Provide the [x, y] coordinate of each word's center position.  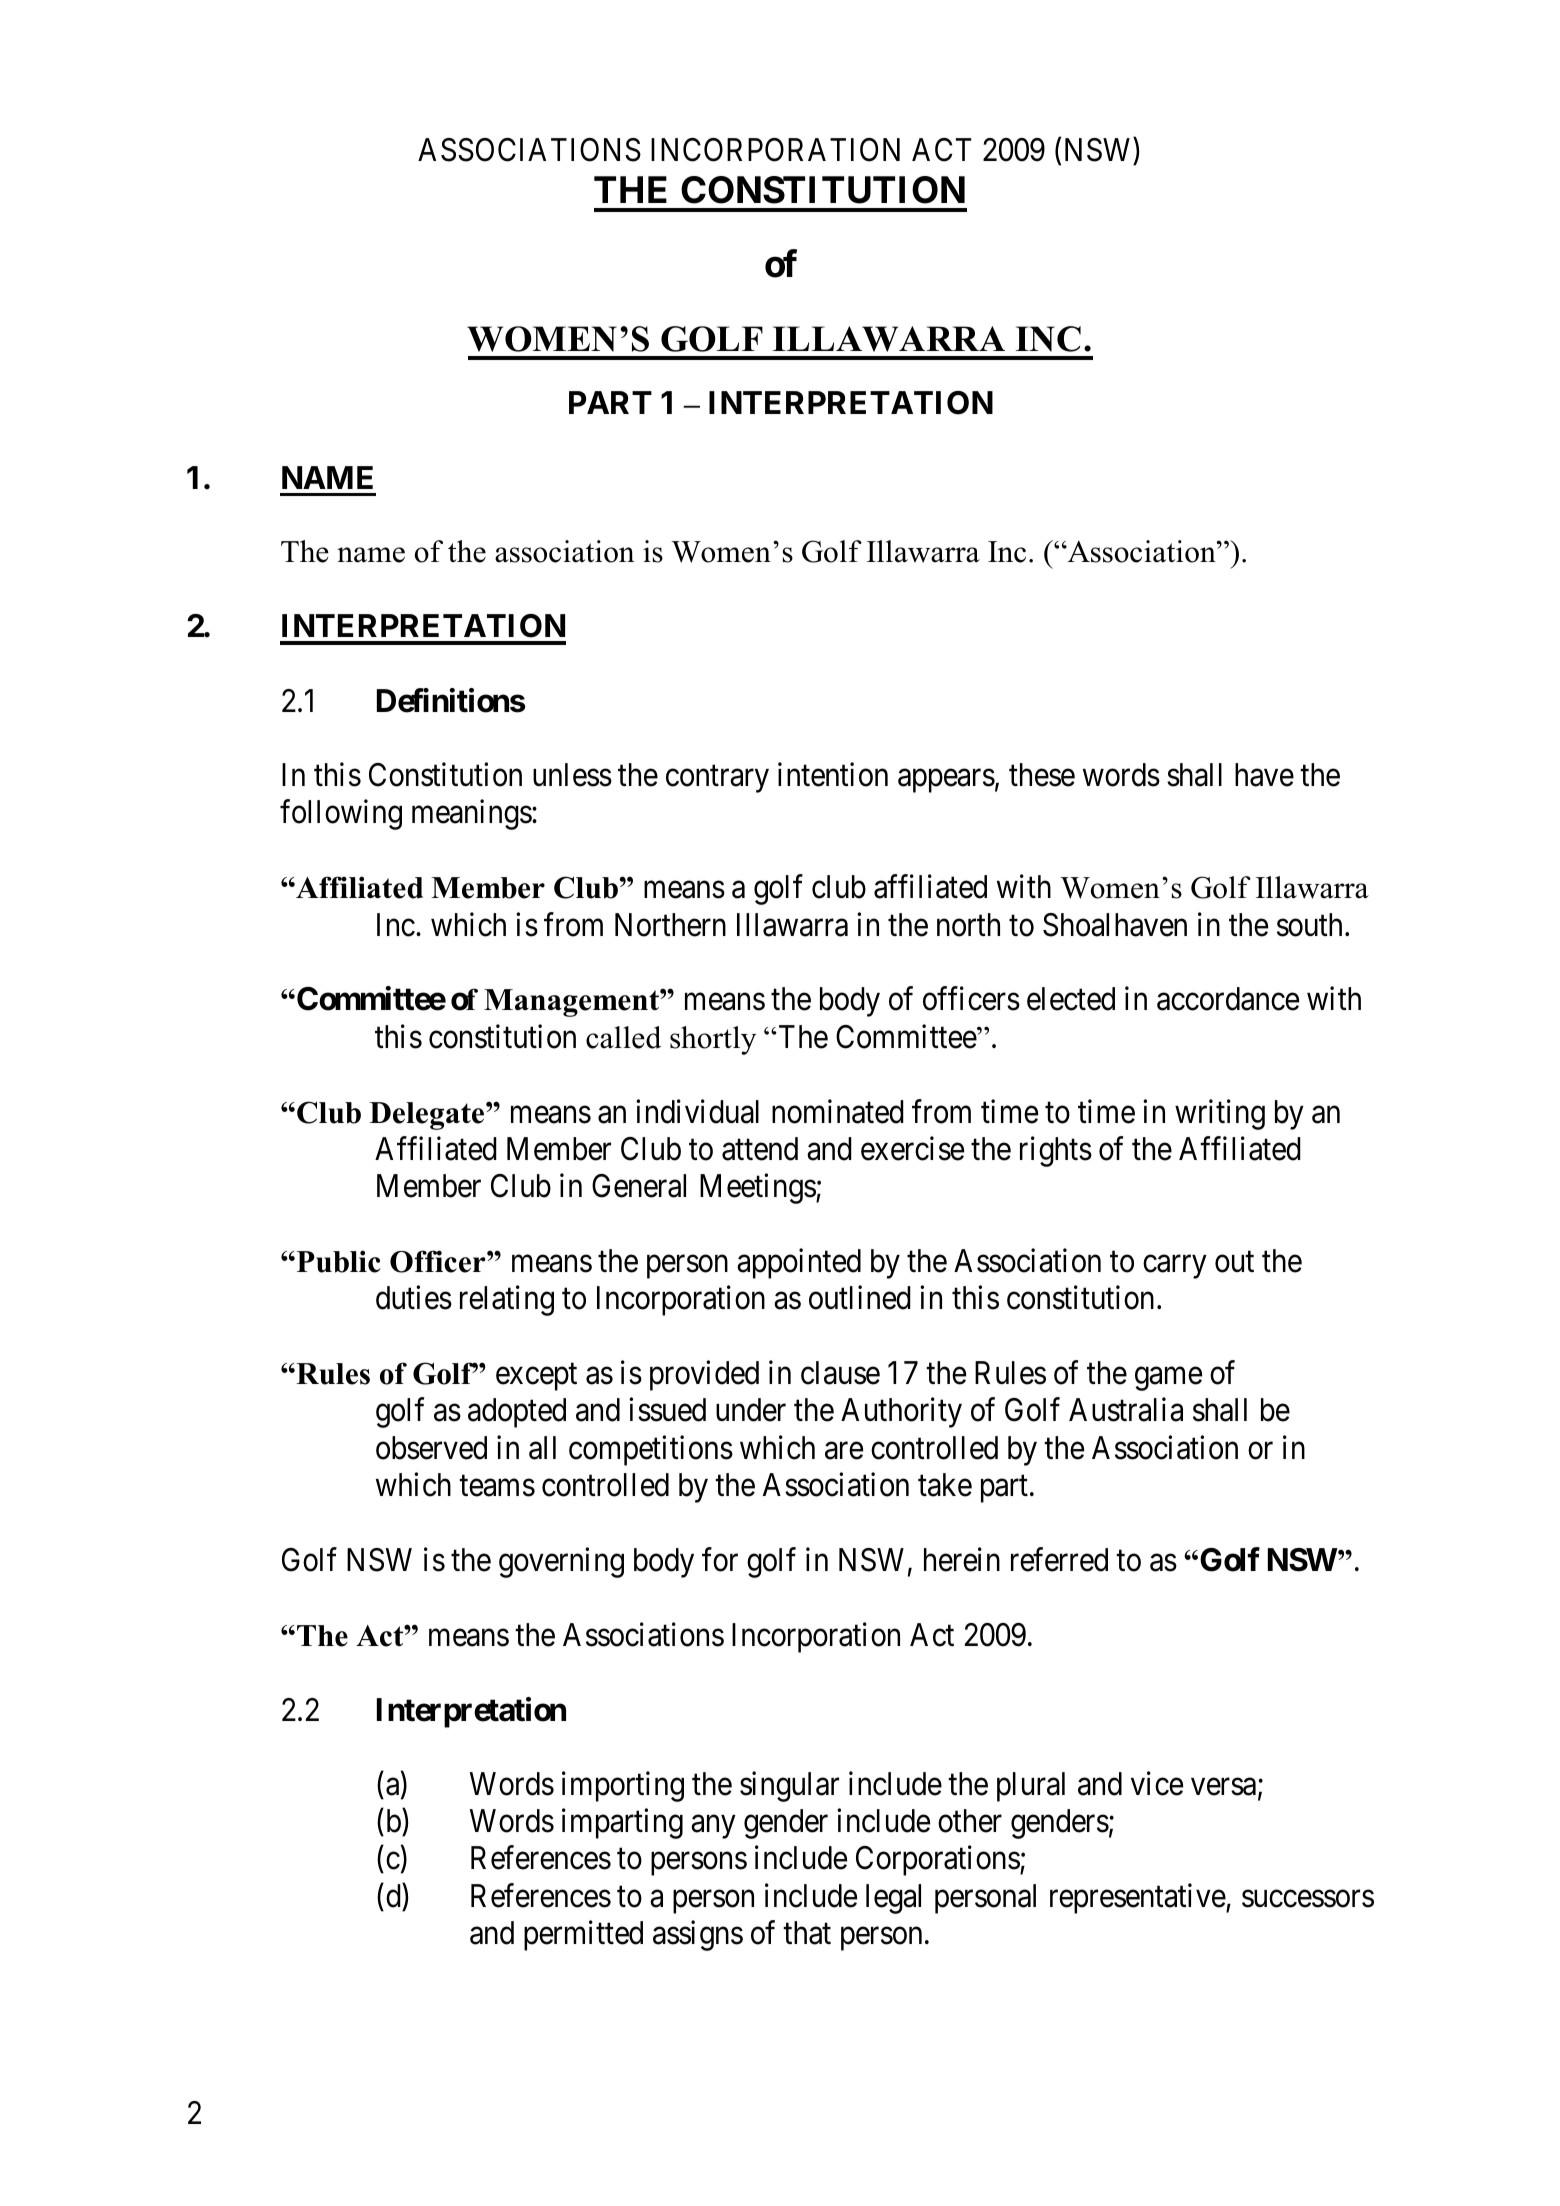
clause [840, 1373]
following [341, 815]
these [1042, 775]
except [536, 1377]
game [1168, 1379]
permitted [583, 1936]
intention [833, 775]
